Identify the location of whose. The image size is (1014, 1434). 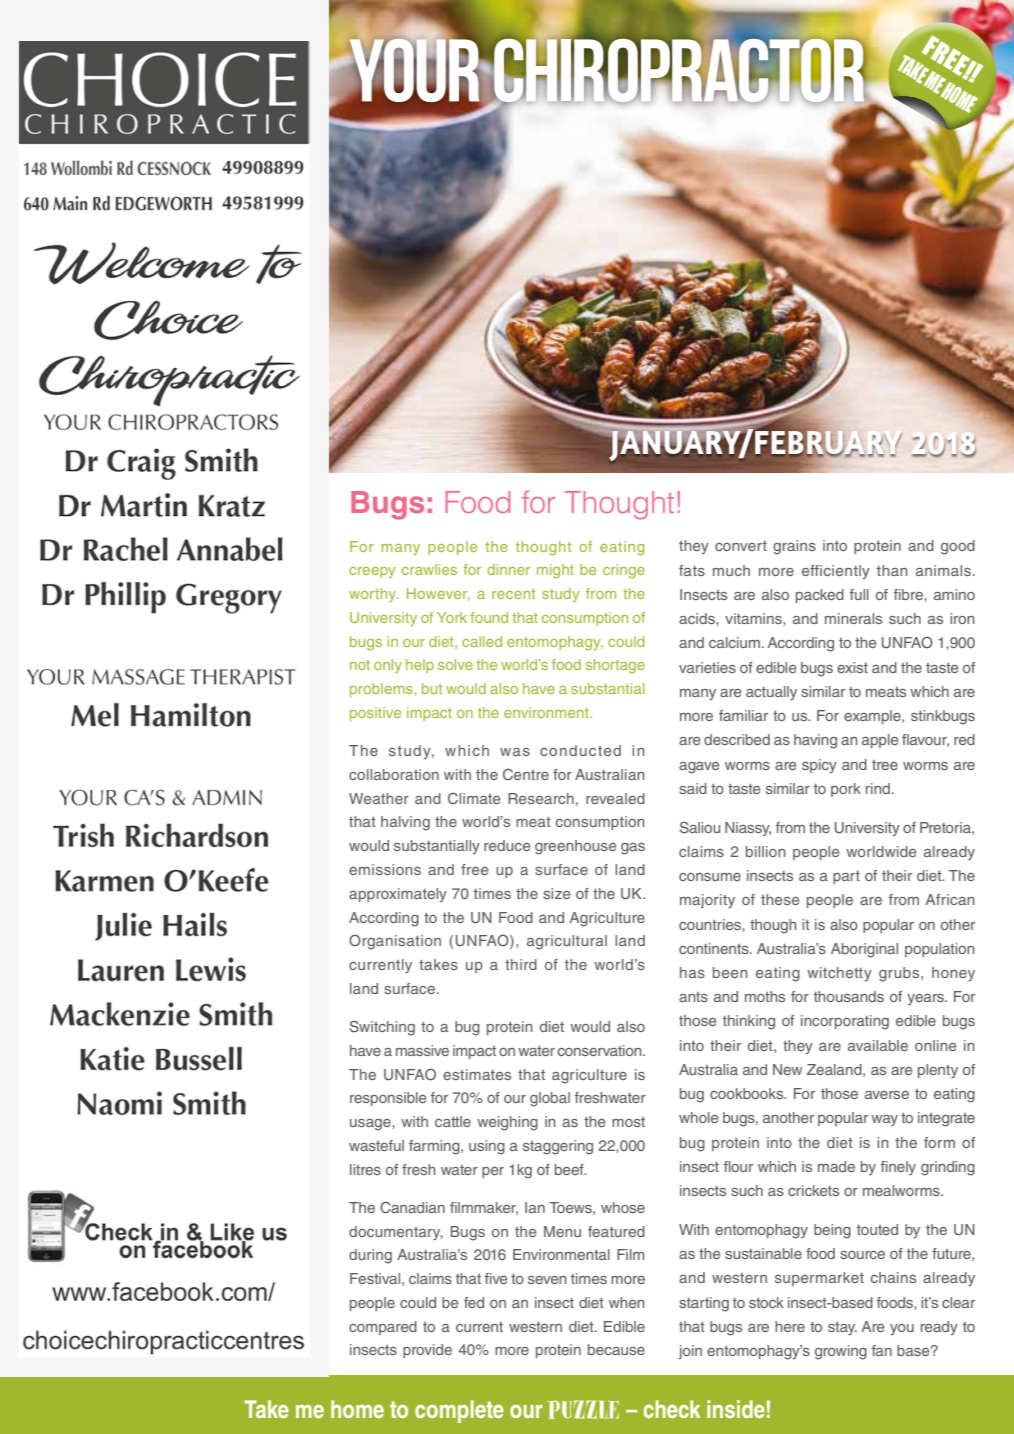
(623, 1207).
